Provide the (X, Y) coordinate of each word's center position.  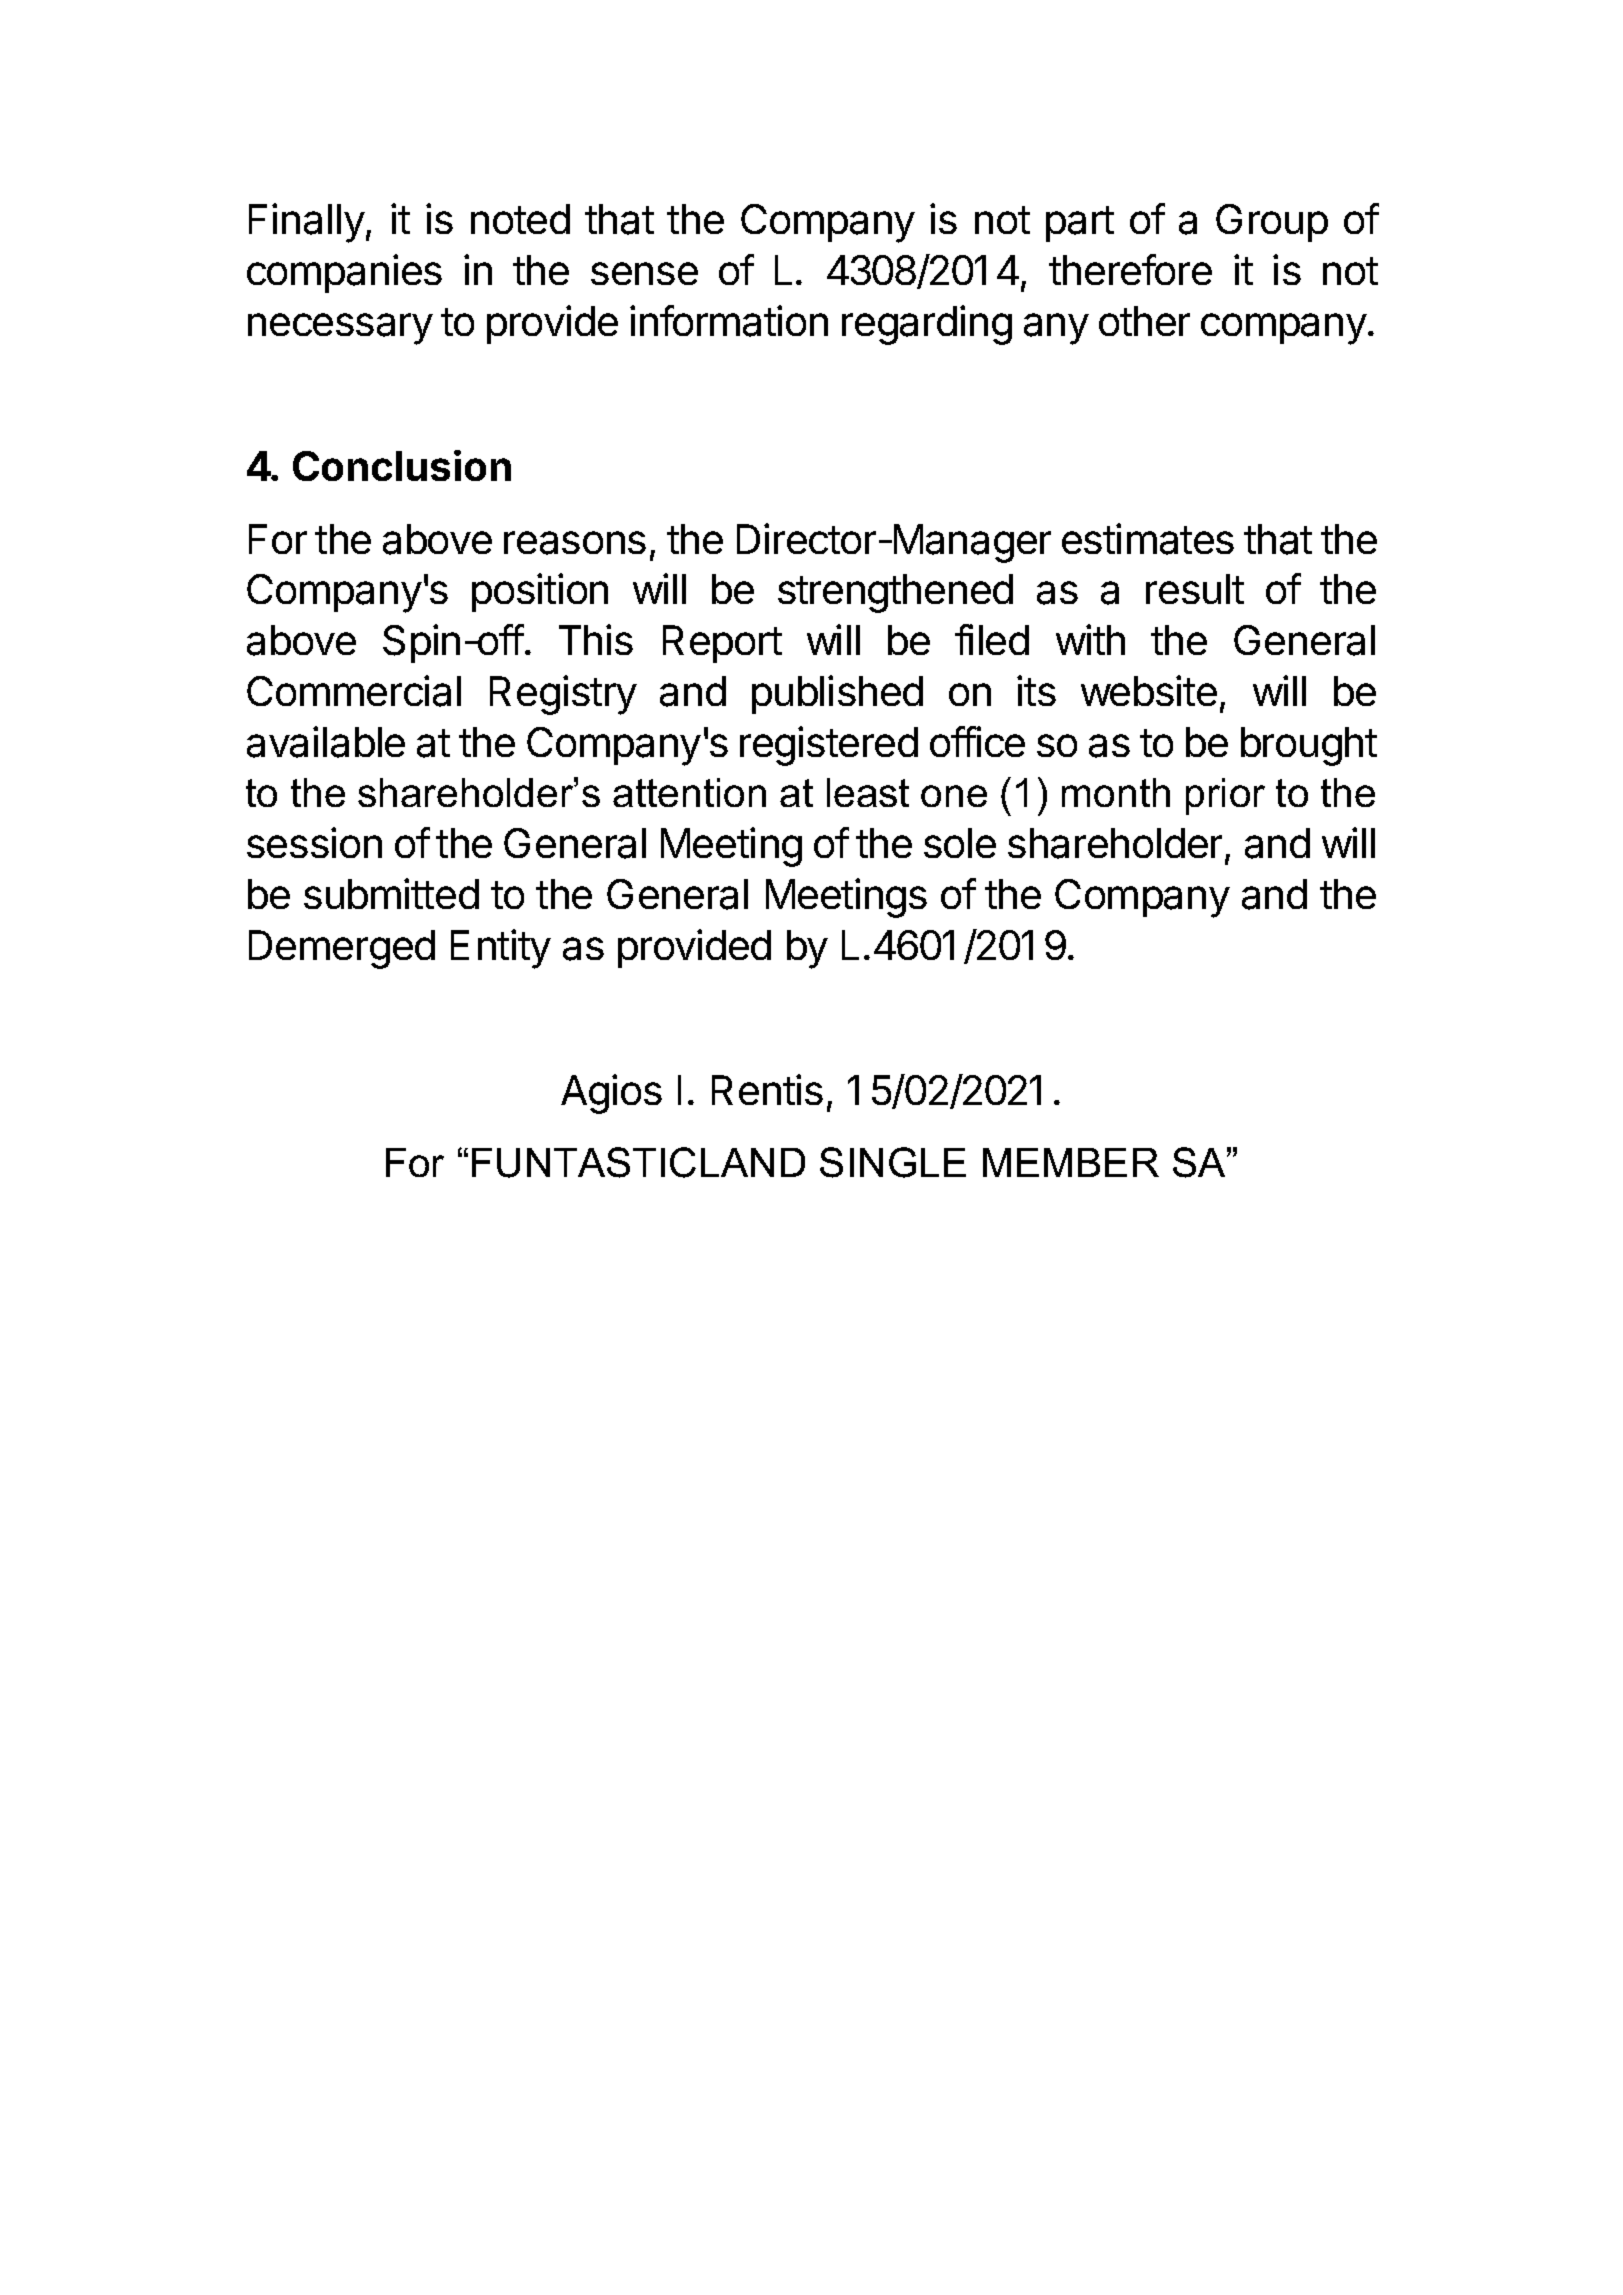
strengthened (895, 593)
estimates (1148, 539)
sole (960, 843)
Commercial (354, 691)
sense (644, 273)
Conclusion (402, 465)
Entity (501, 949)
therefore (1130, 269)
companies (344, 273)
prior (1225, 796)
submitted (391, 893)
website (1149, 690)
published (837, 694)
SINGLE (893, 1162)
